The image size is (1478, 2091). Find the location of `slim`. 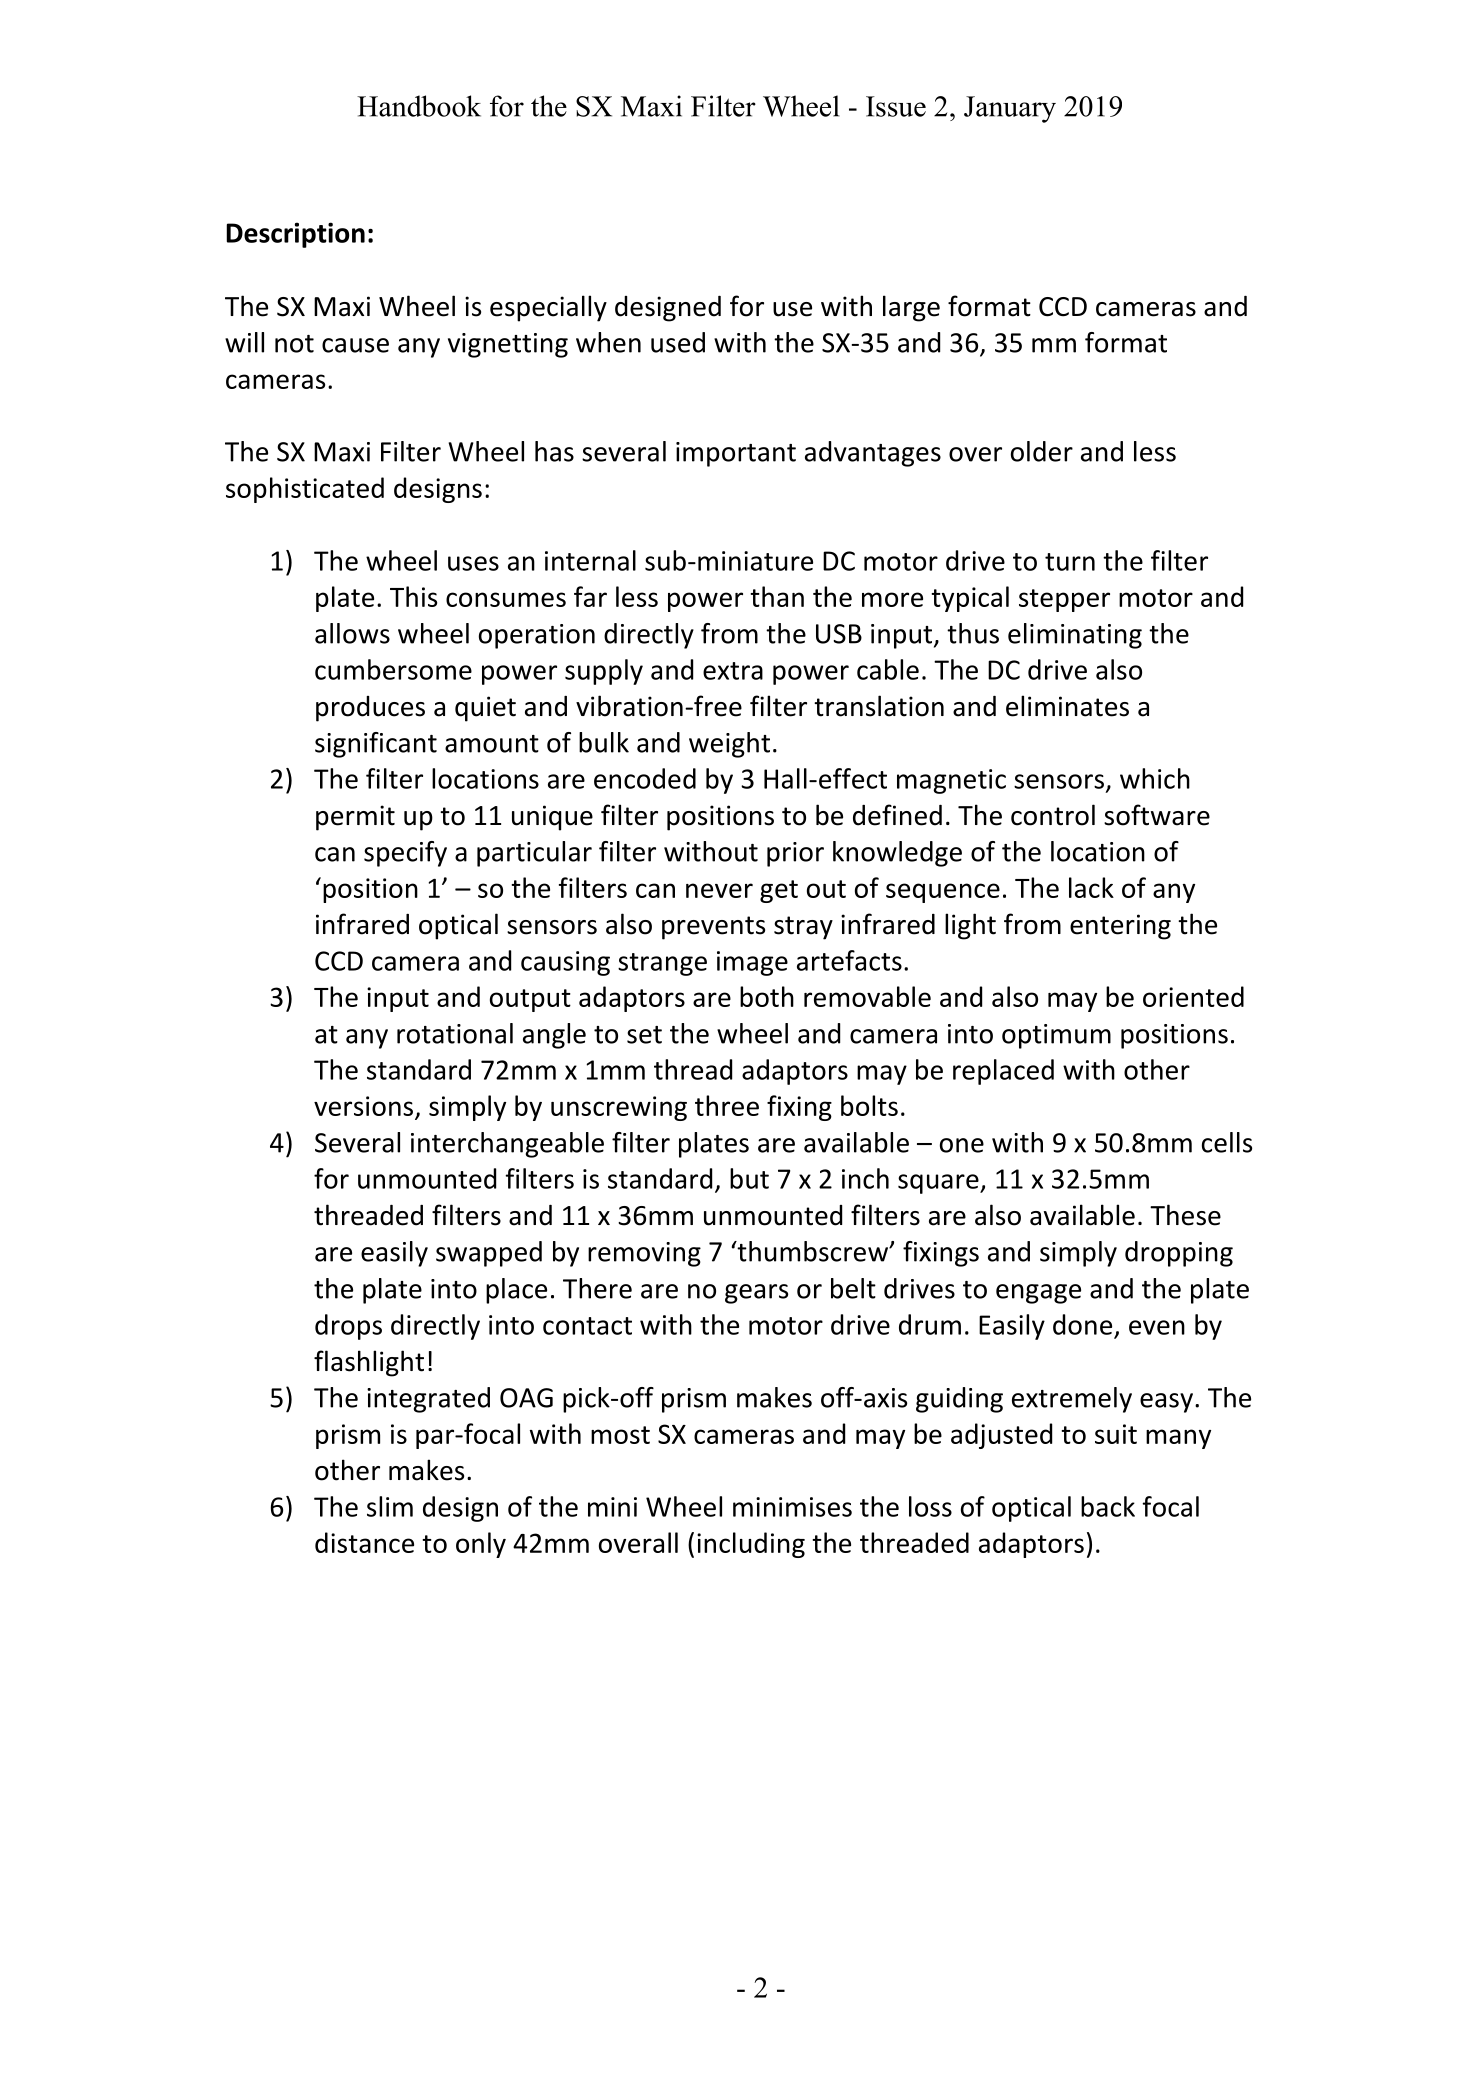

slim is located at coordinates (390, 1506).
